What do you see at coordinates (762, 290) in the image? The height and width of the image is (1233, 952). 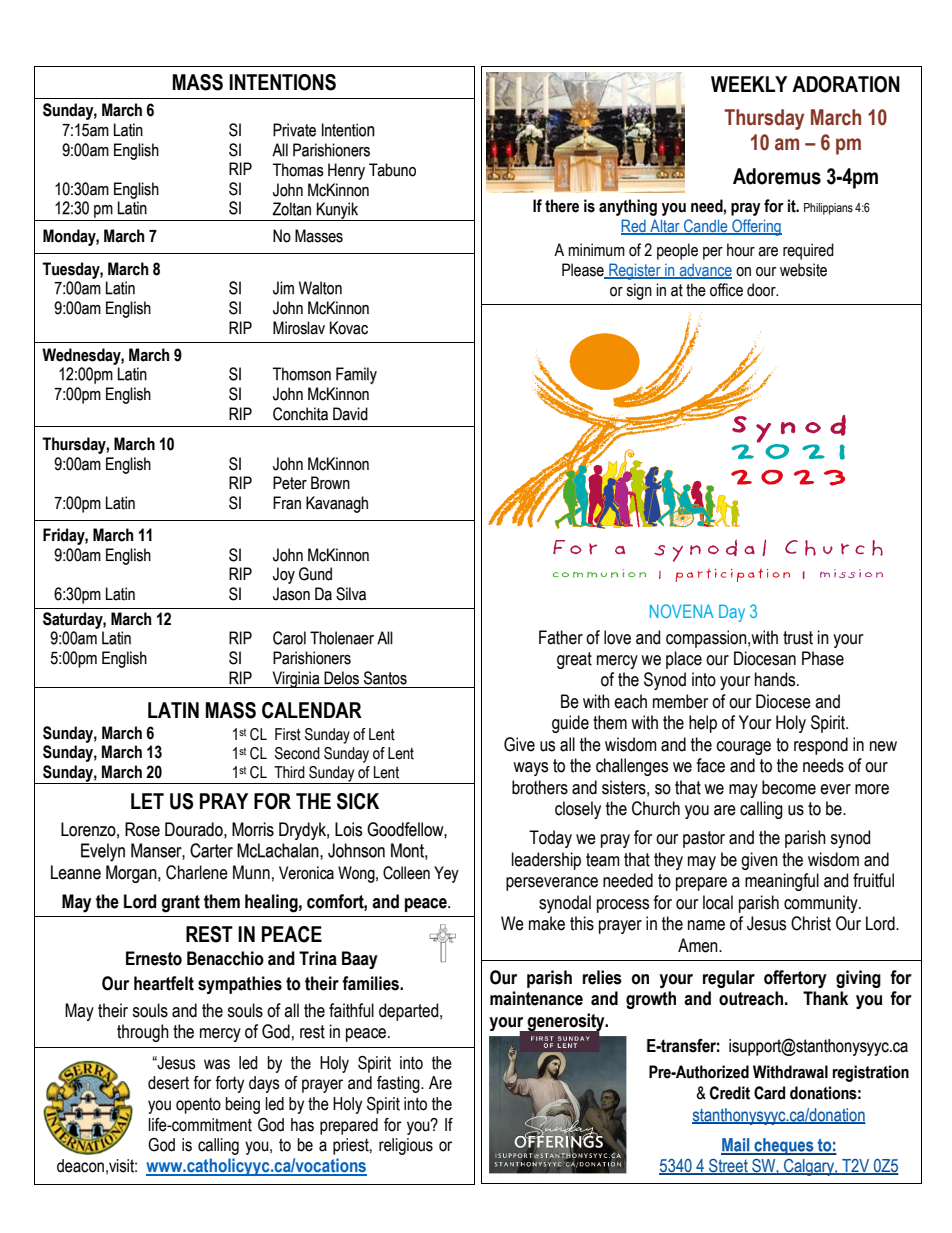 I see `door` at bounding box center [762, 290].
